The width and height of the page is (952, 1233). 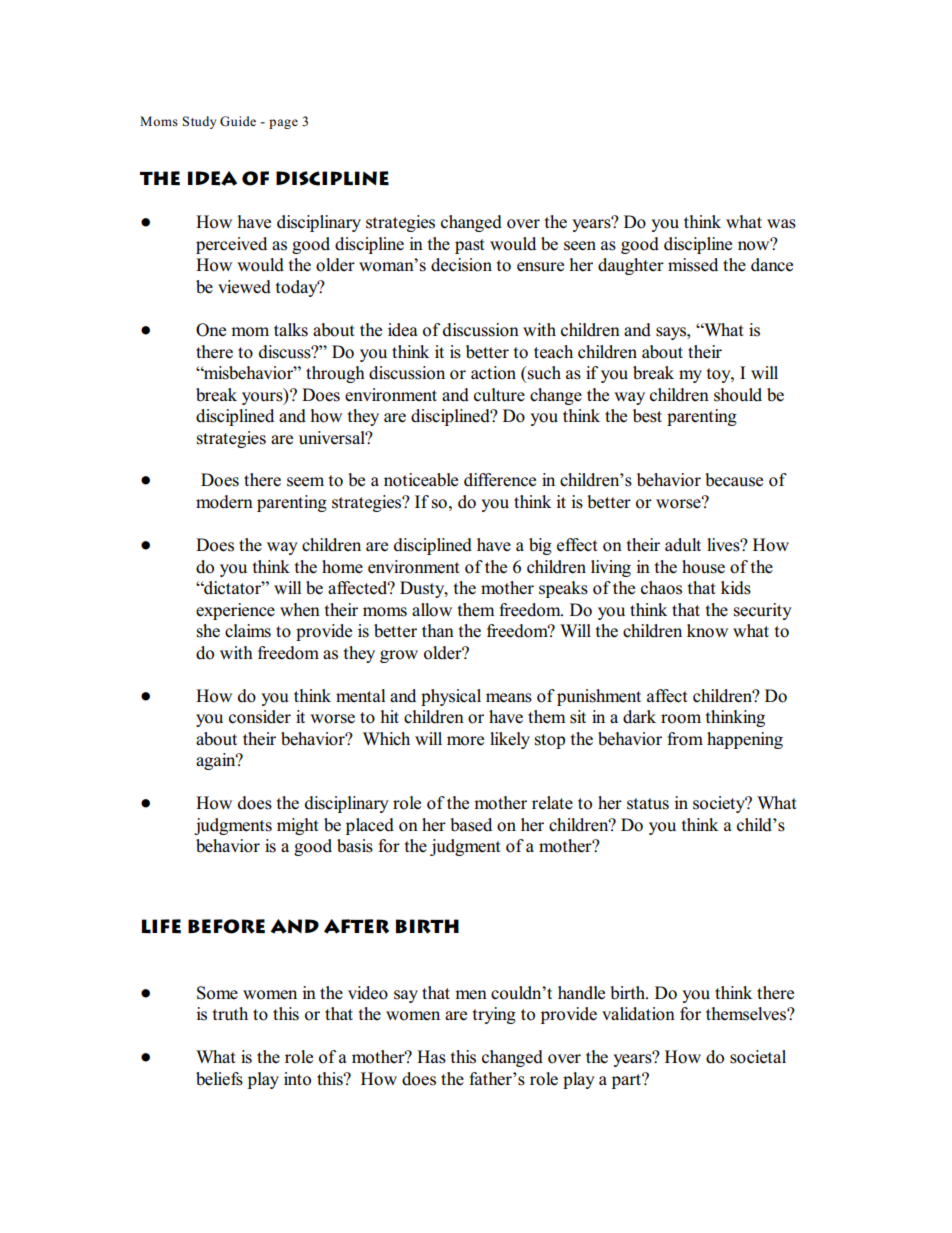 I want to click on consider, so click(x=260, y=717).
